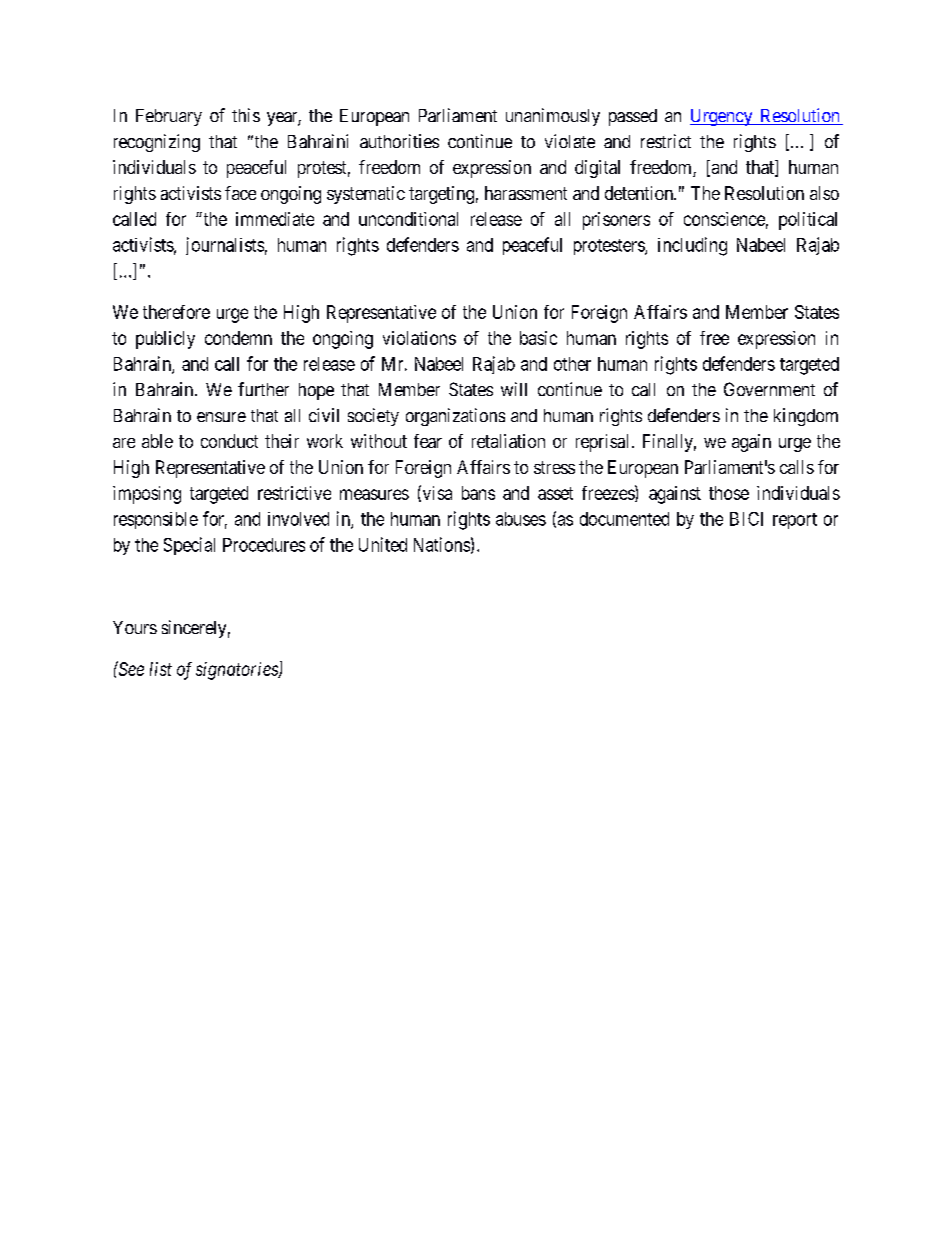 This image has width=952, height=1233. I want to click on authorities, so click(399, 141).
